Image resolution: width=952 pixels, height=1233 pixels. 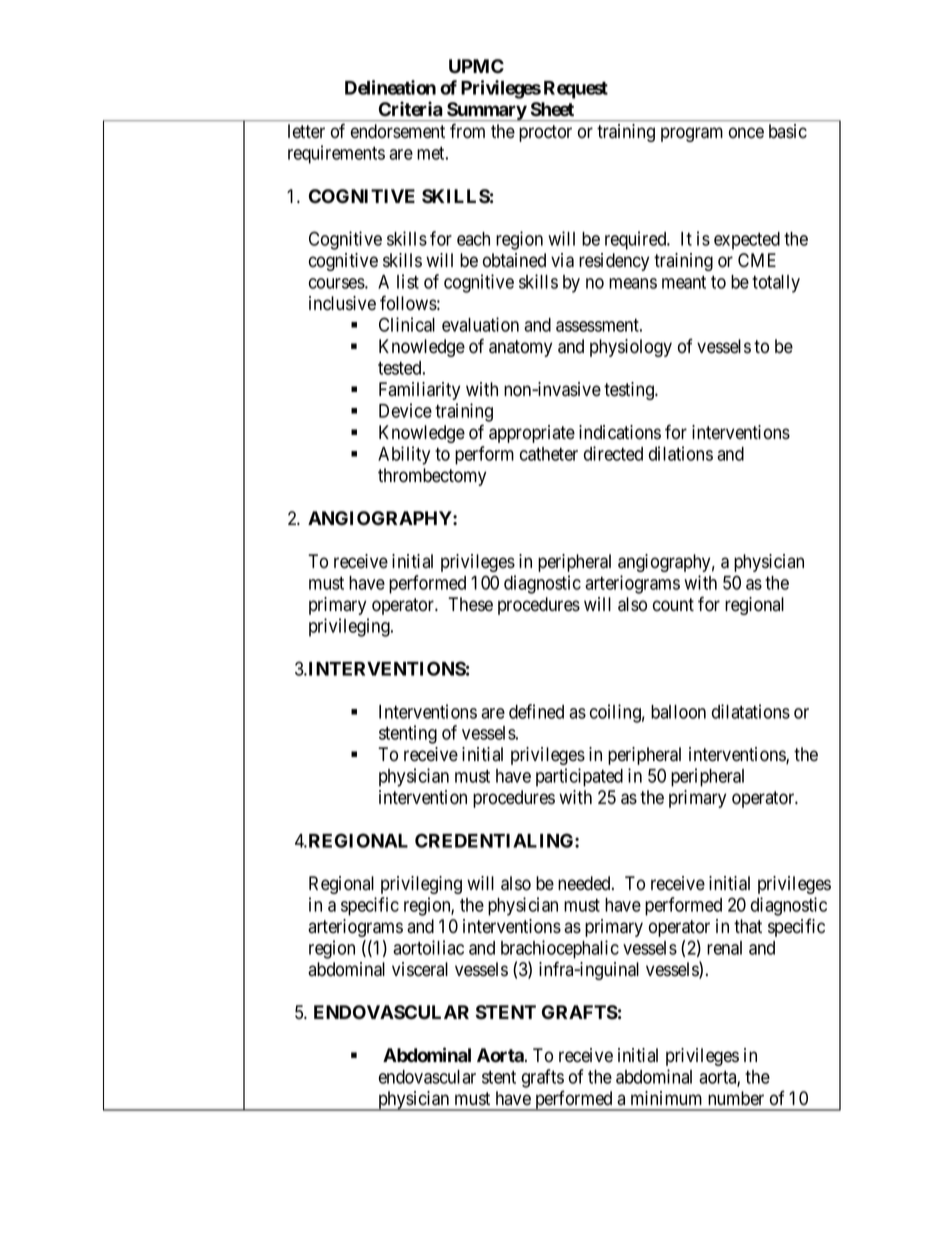 I want to click on number, so click(x=736, y=1098).
